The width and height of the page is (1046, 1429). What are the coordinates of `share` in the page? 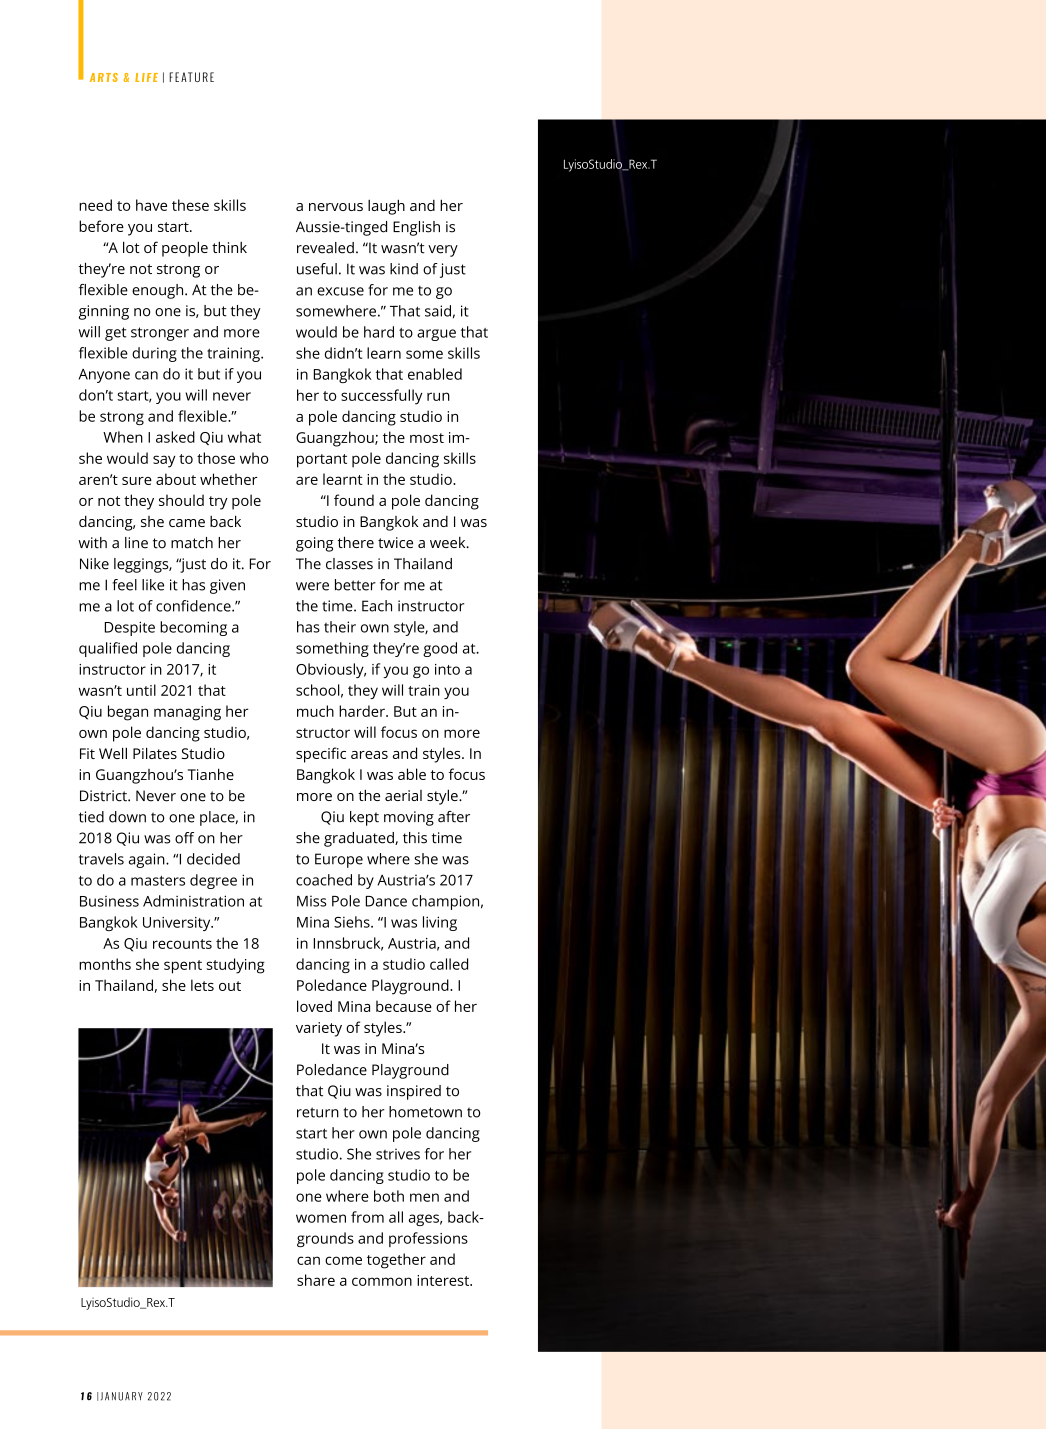 It's located at (316, 1280).
